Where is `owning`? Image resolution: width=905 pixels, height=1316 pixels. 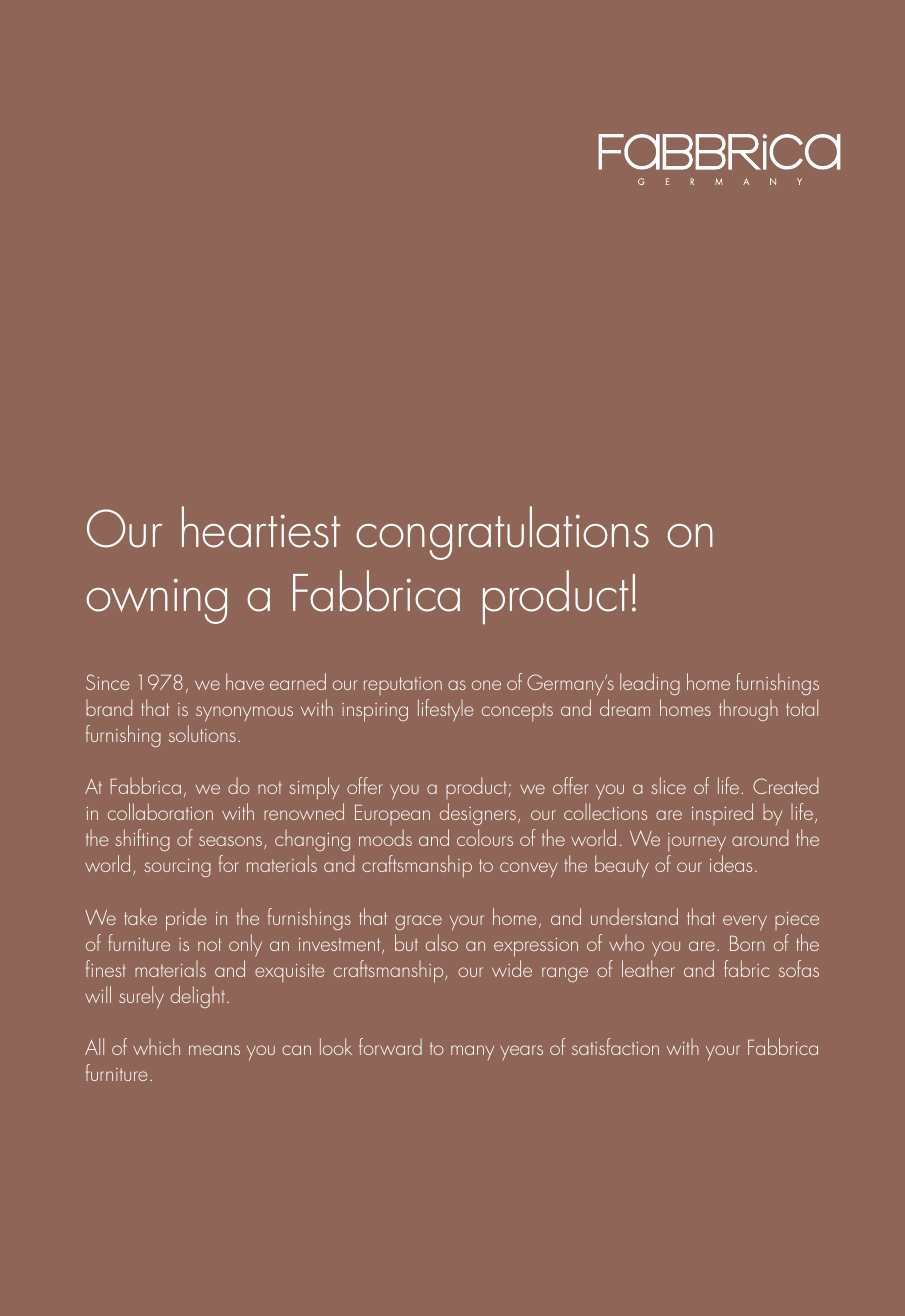
owning is located at coordinates (156, 601).
